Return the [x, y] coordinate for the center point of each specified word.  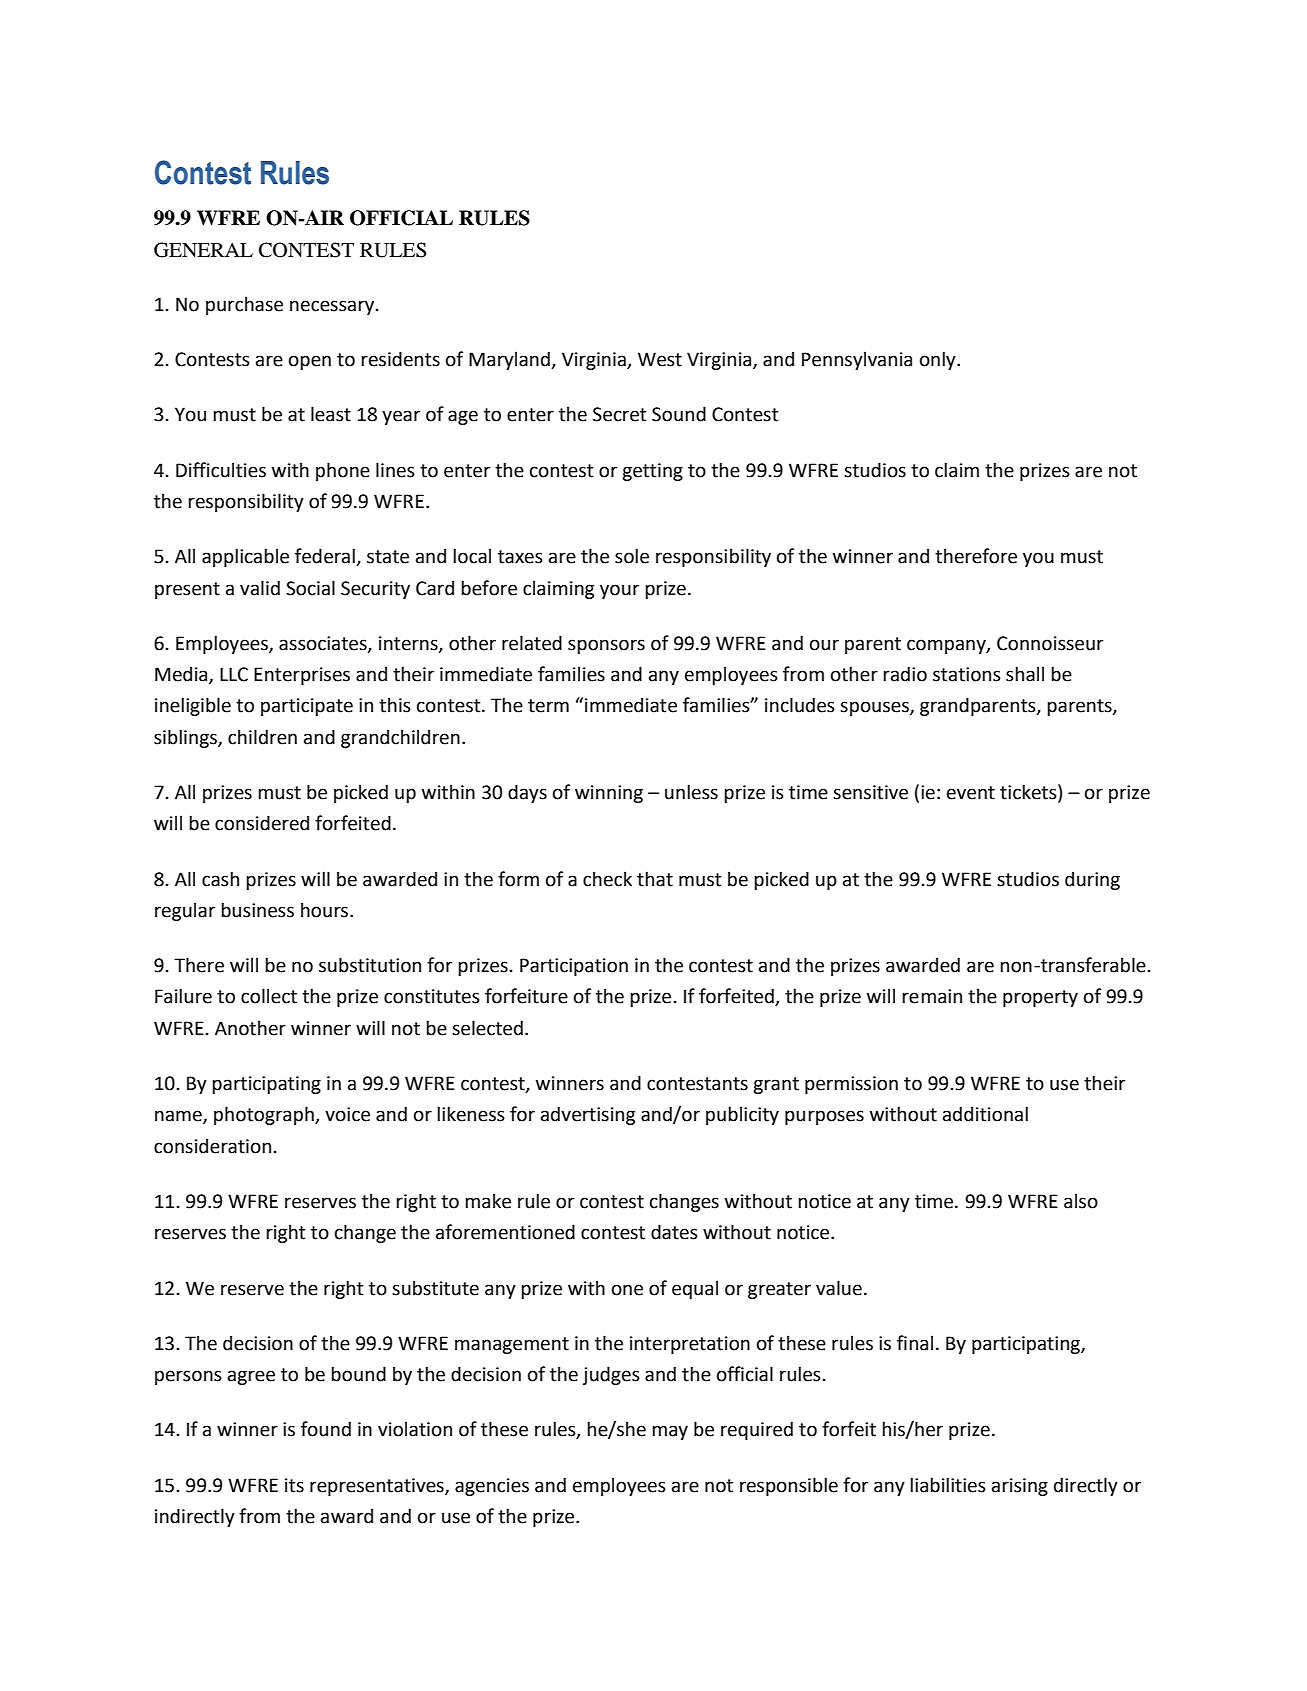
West [660, 359]
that [655, 879]
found [326, 1429]
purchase [244, 305]
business [257, 910]
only [939, 360]
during [1092, 880]
